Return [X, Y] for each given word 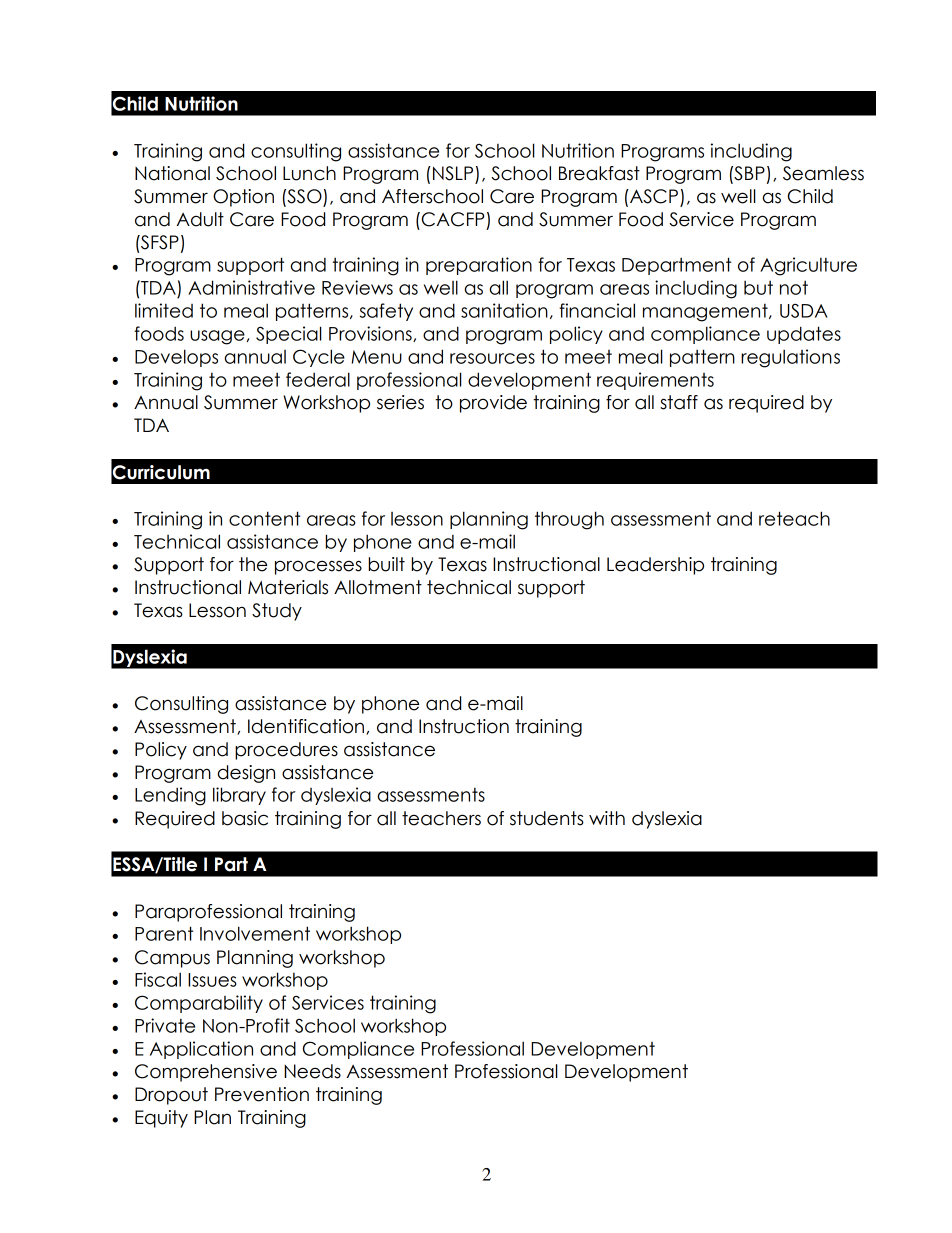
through [569, 520]
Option [243, 198]
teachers [441, 818]
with [607, 818]
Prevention [262, 1094]
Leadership [655, 566]
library [239, 796]
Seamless [823, 173]
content [264, 518]
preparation [479, 266]
